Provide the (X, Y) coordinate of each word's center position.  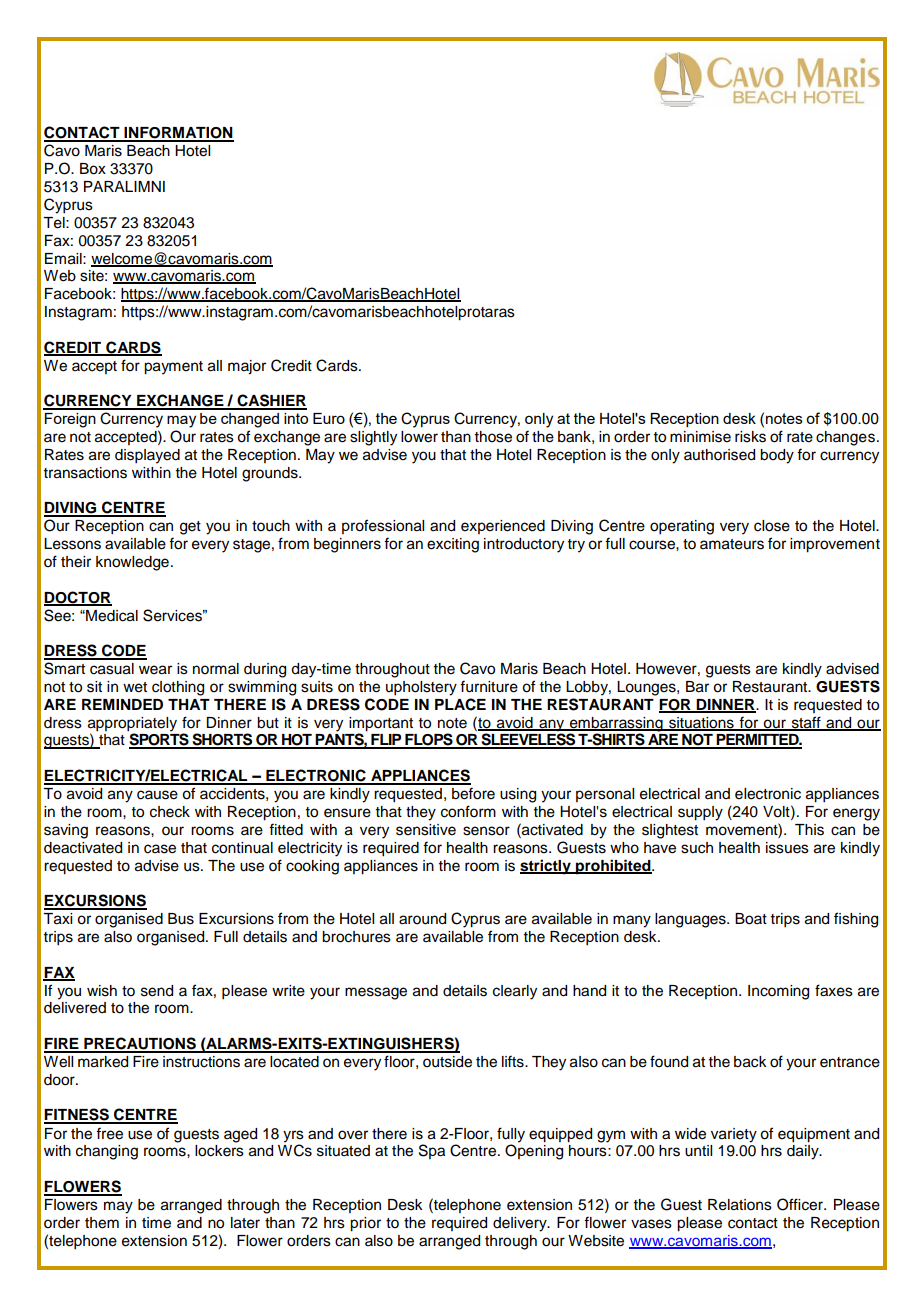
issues (787, 848)
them (102, 1223)
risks (750, 437)
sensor (486, 831)
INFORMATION (178, 134)
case (160, 849)
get (190, 528)
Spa (432, 1151)
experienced (503, 527)
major (247, 367)
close (772, 526)
